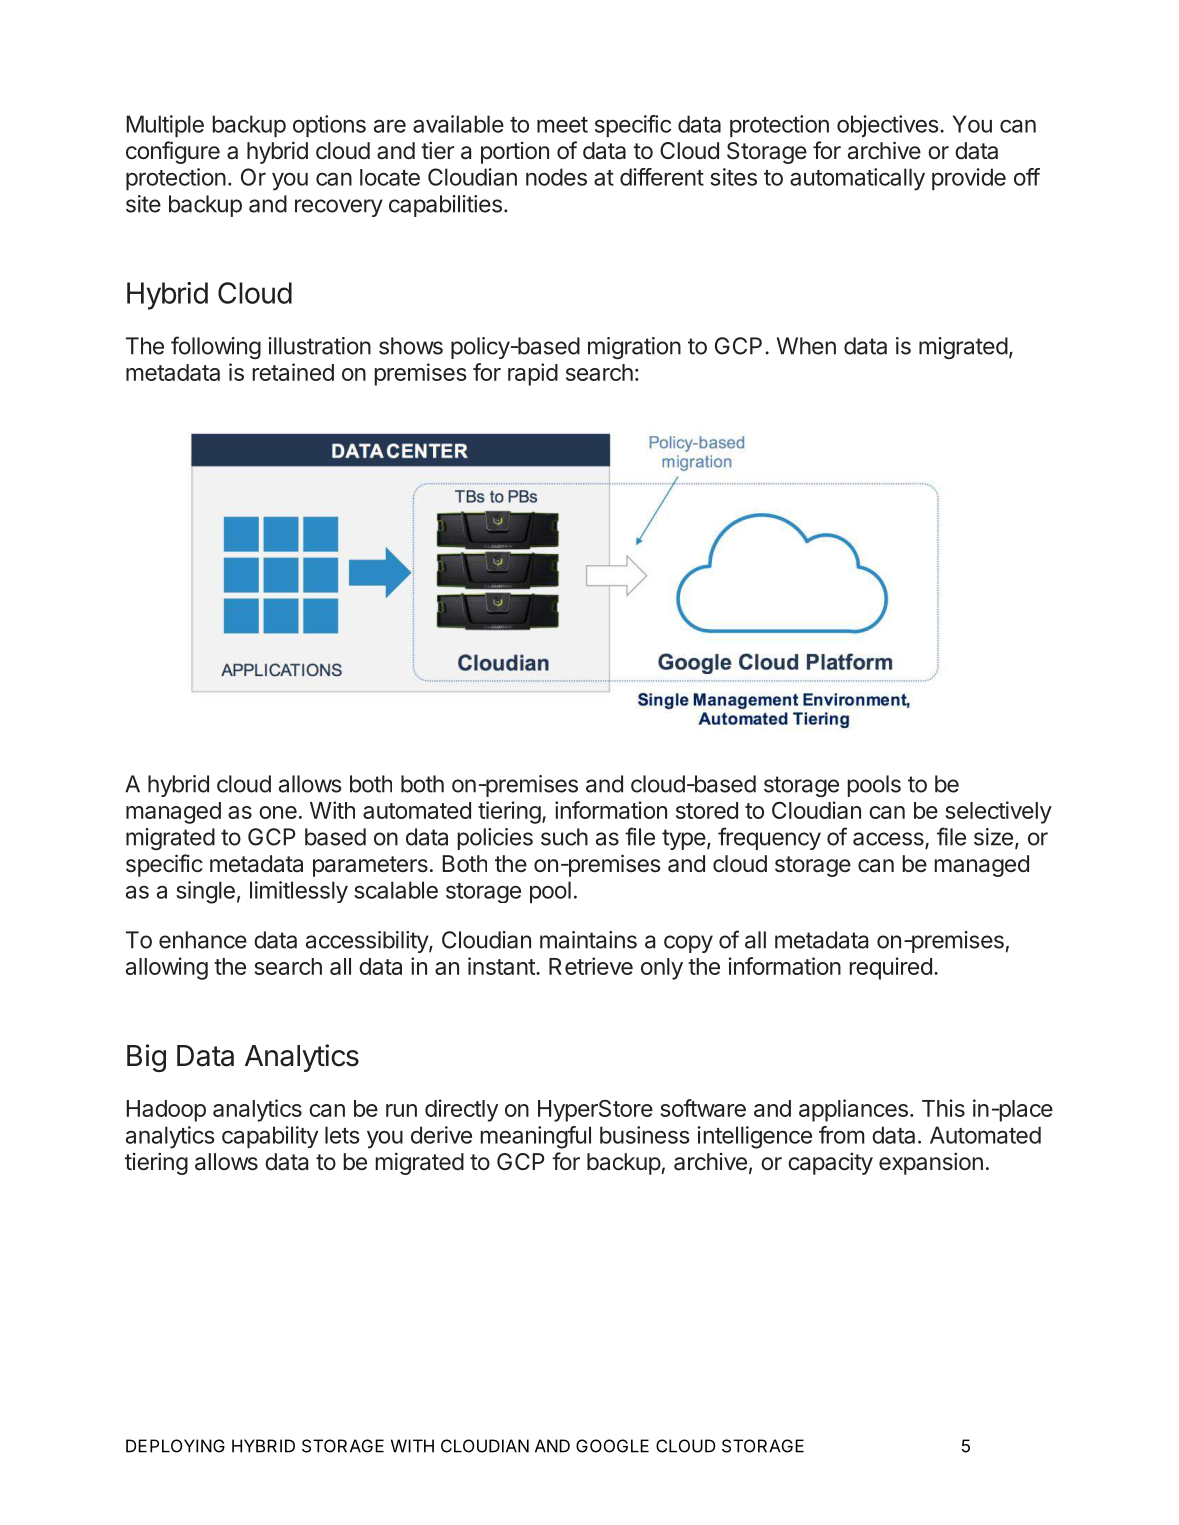 The image size is (1179, 1525). What do you see at coordinates (175, 1446) in the screenshot?
I see `DEPLOYING` at bounding box center [175, 1446].
